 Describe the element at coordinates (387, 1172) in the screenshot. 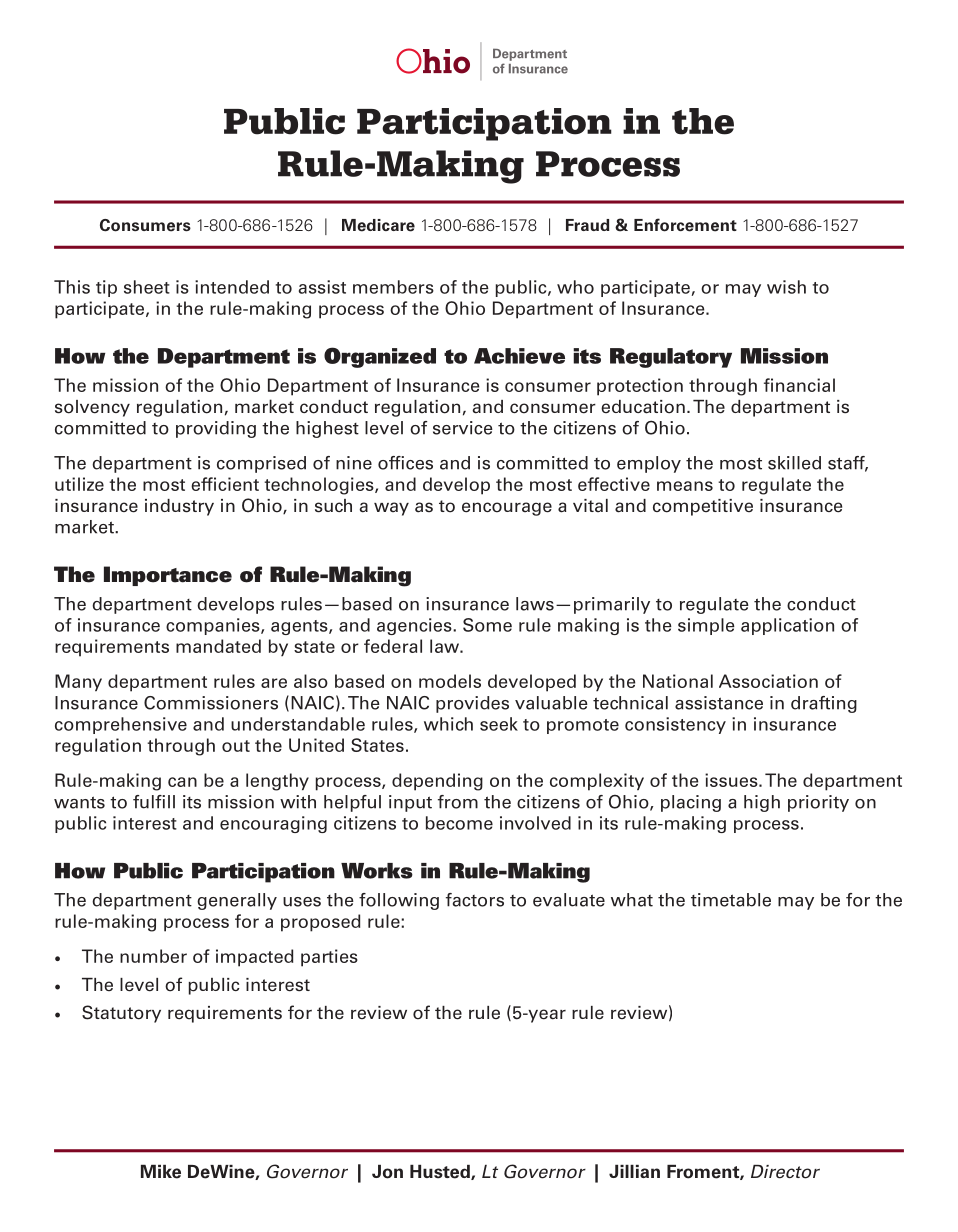

I see `Jon` at that location.
